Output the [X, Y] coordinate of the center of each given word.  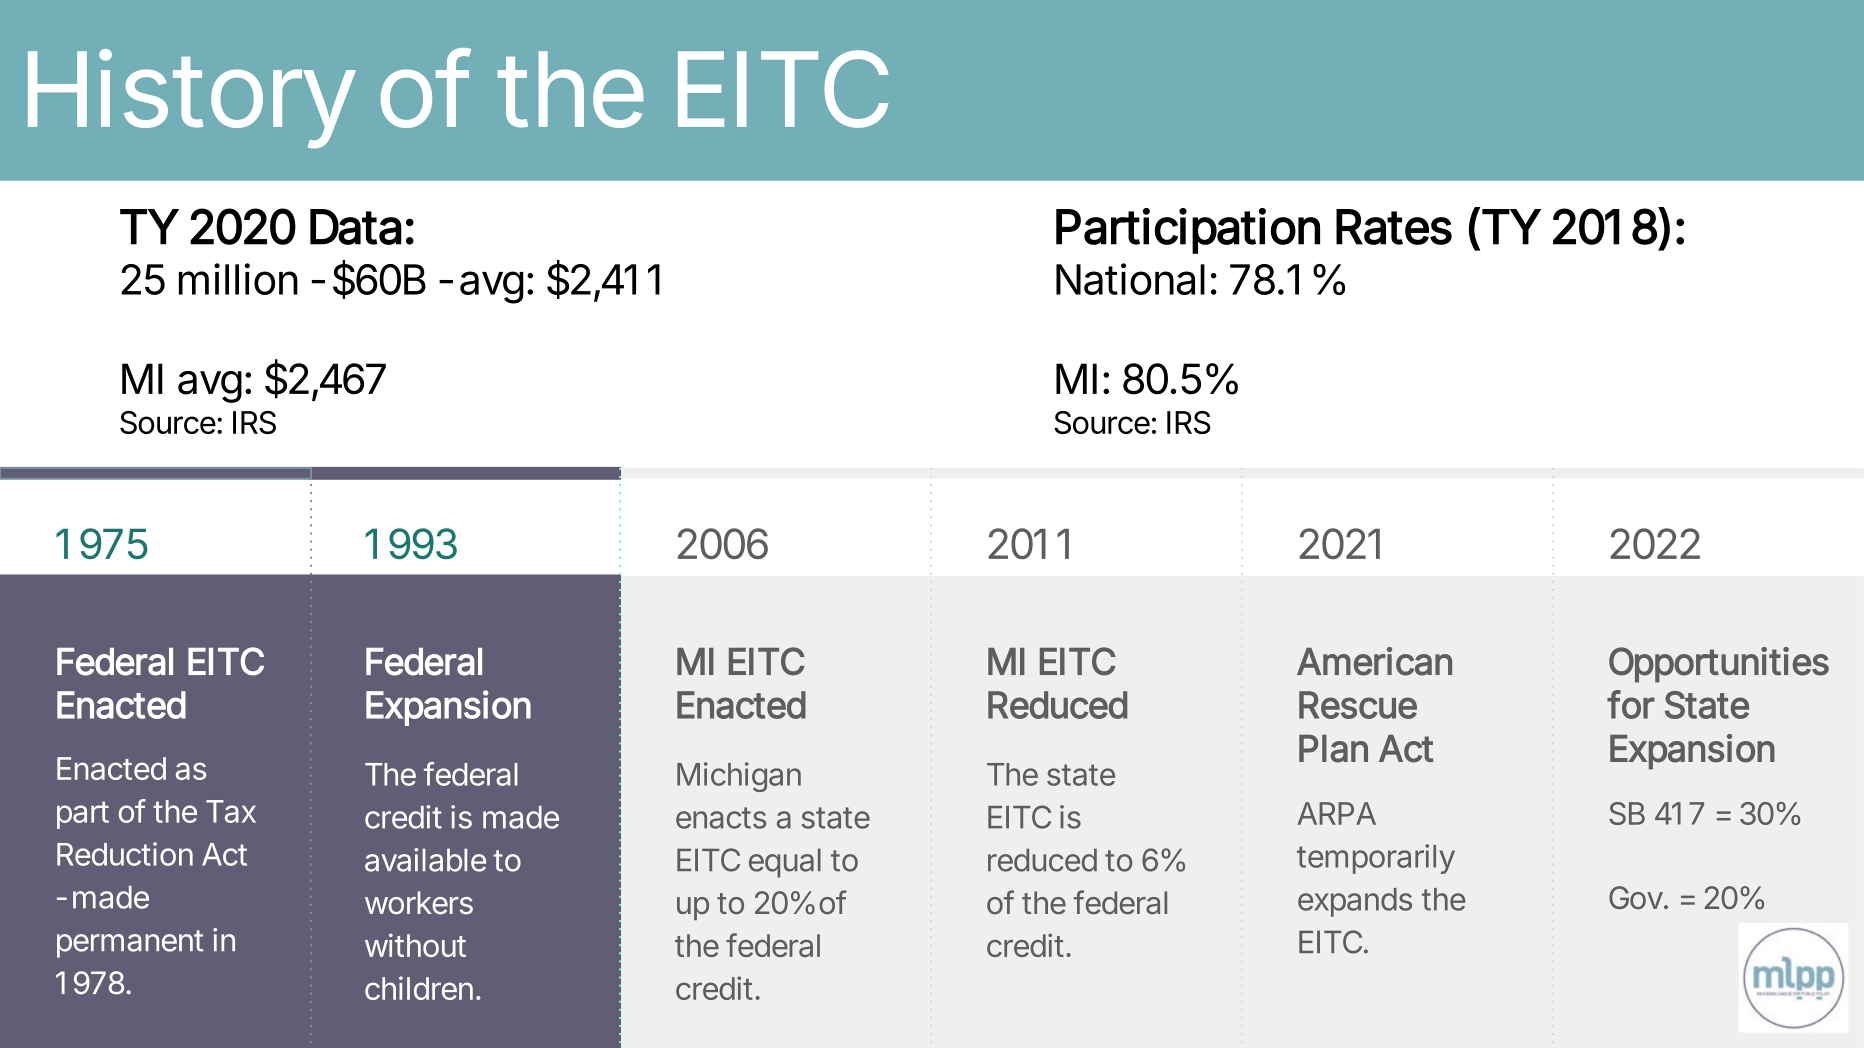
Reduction [125, 854]
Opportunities [1719, 665]
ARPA [1336, 813]
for [1631, 704]
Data [356, 227]
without [415, 945]
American [1374, 661]
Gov [1636, 897]
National [1130, 279]
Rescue [1358, 705]
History [191, 99]
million [238, 279]
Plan [1333, 749]
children [419, 988]
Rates [1394, 227]
